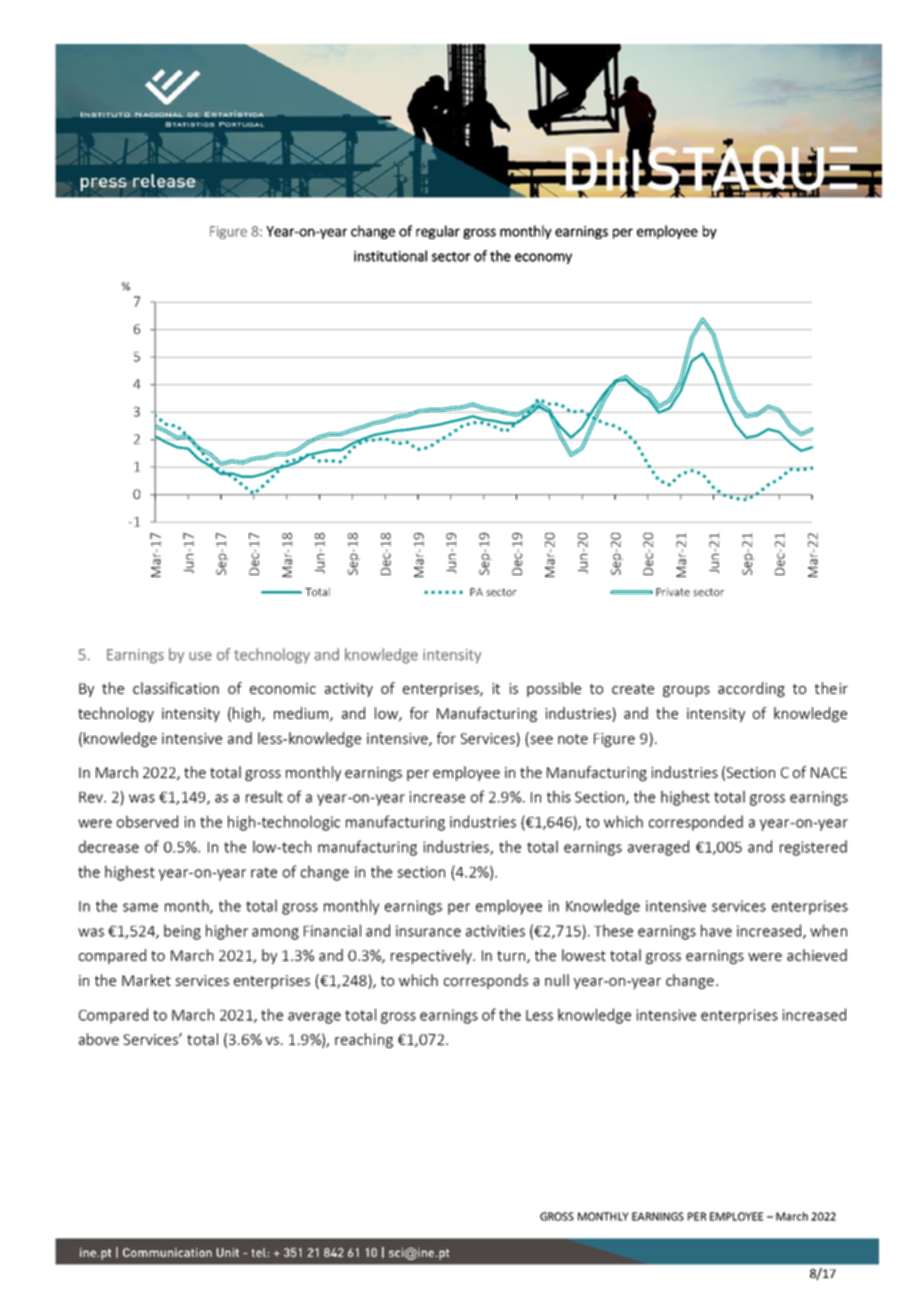  Describe the element at coordinates (751, 689) in the screenshot. I see `according` at that location.
